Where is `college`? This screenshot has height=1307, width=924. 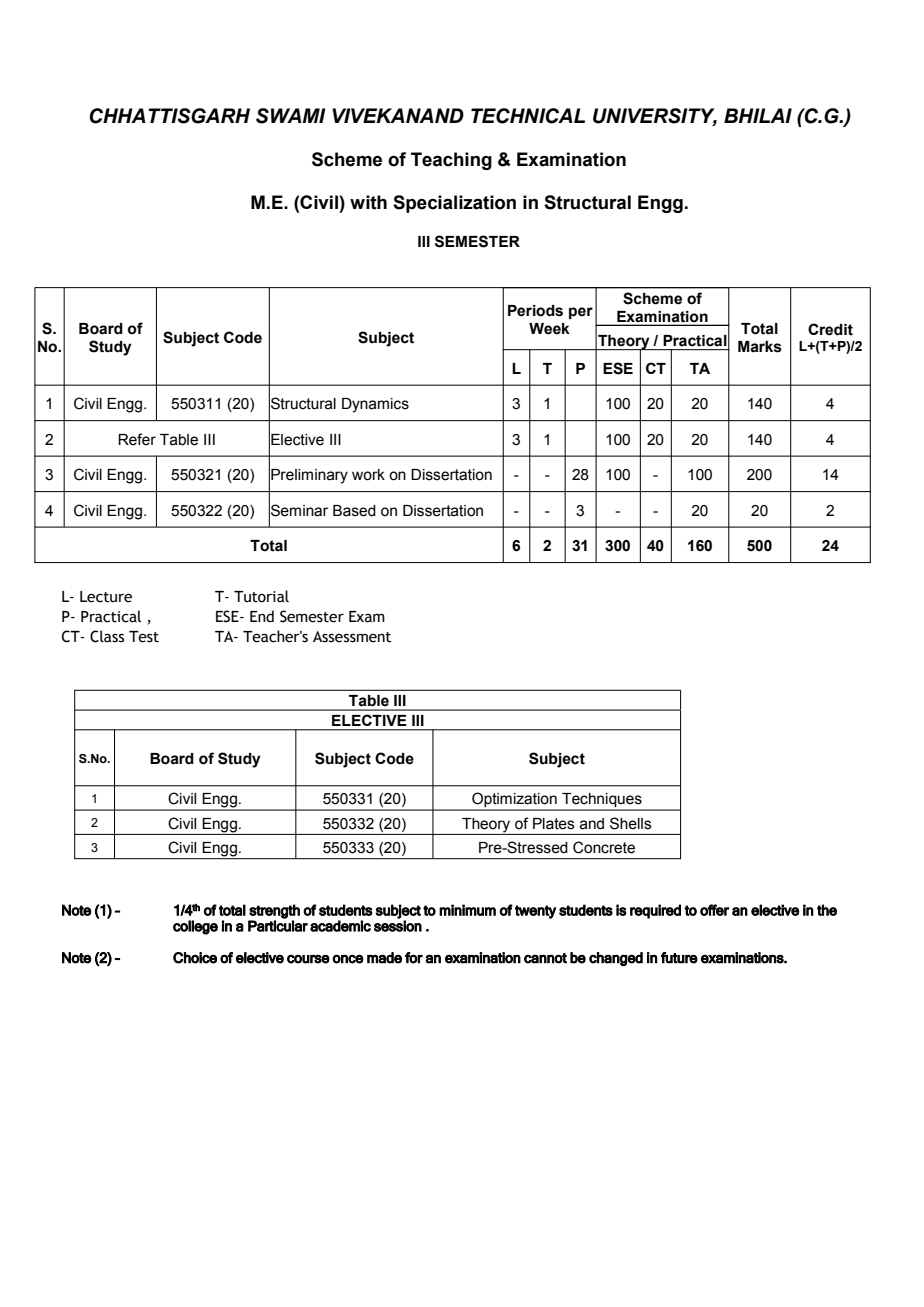 college is located at coordinates (195, 927).
